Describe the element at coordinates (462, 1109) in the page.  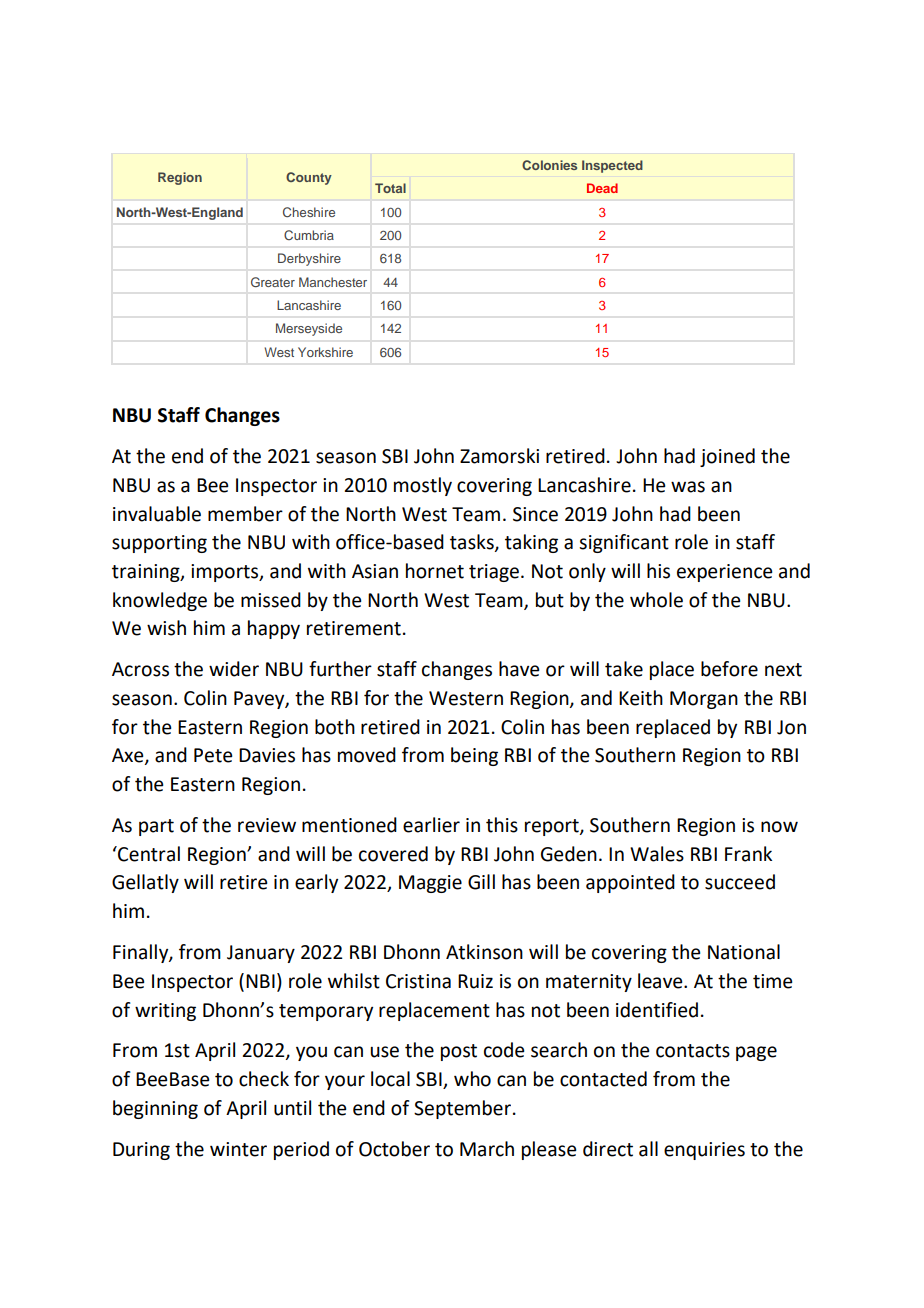
I see `September` at that location.
